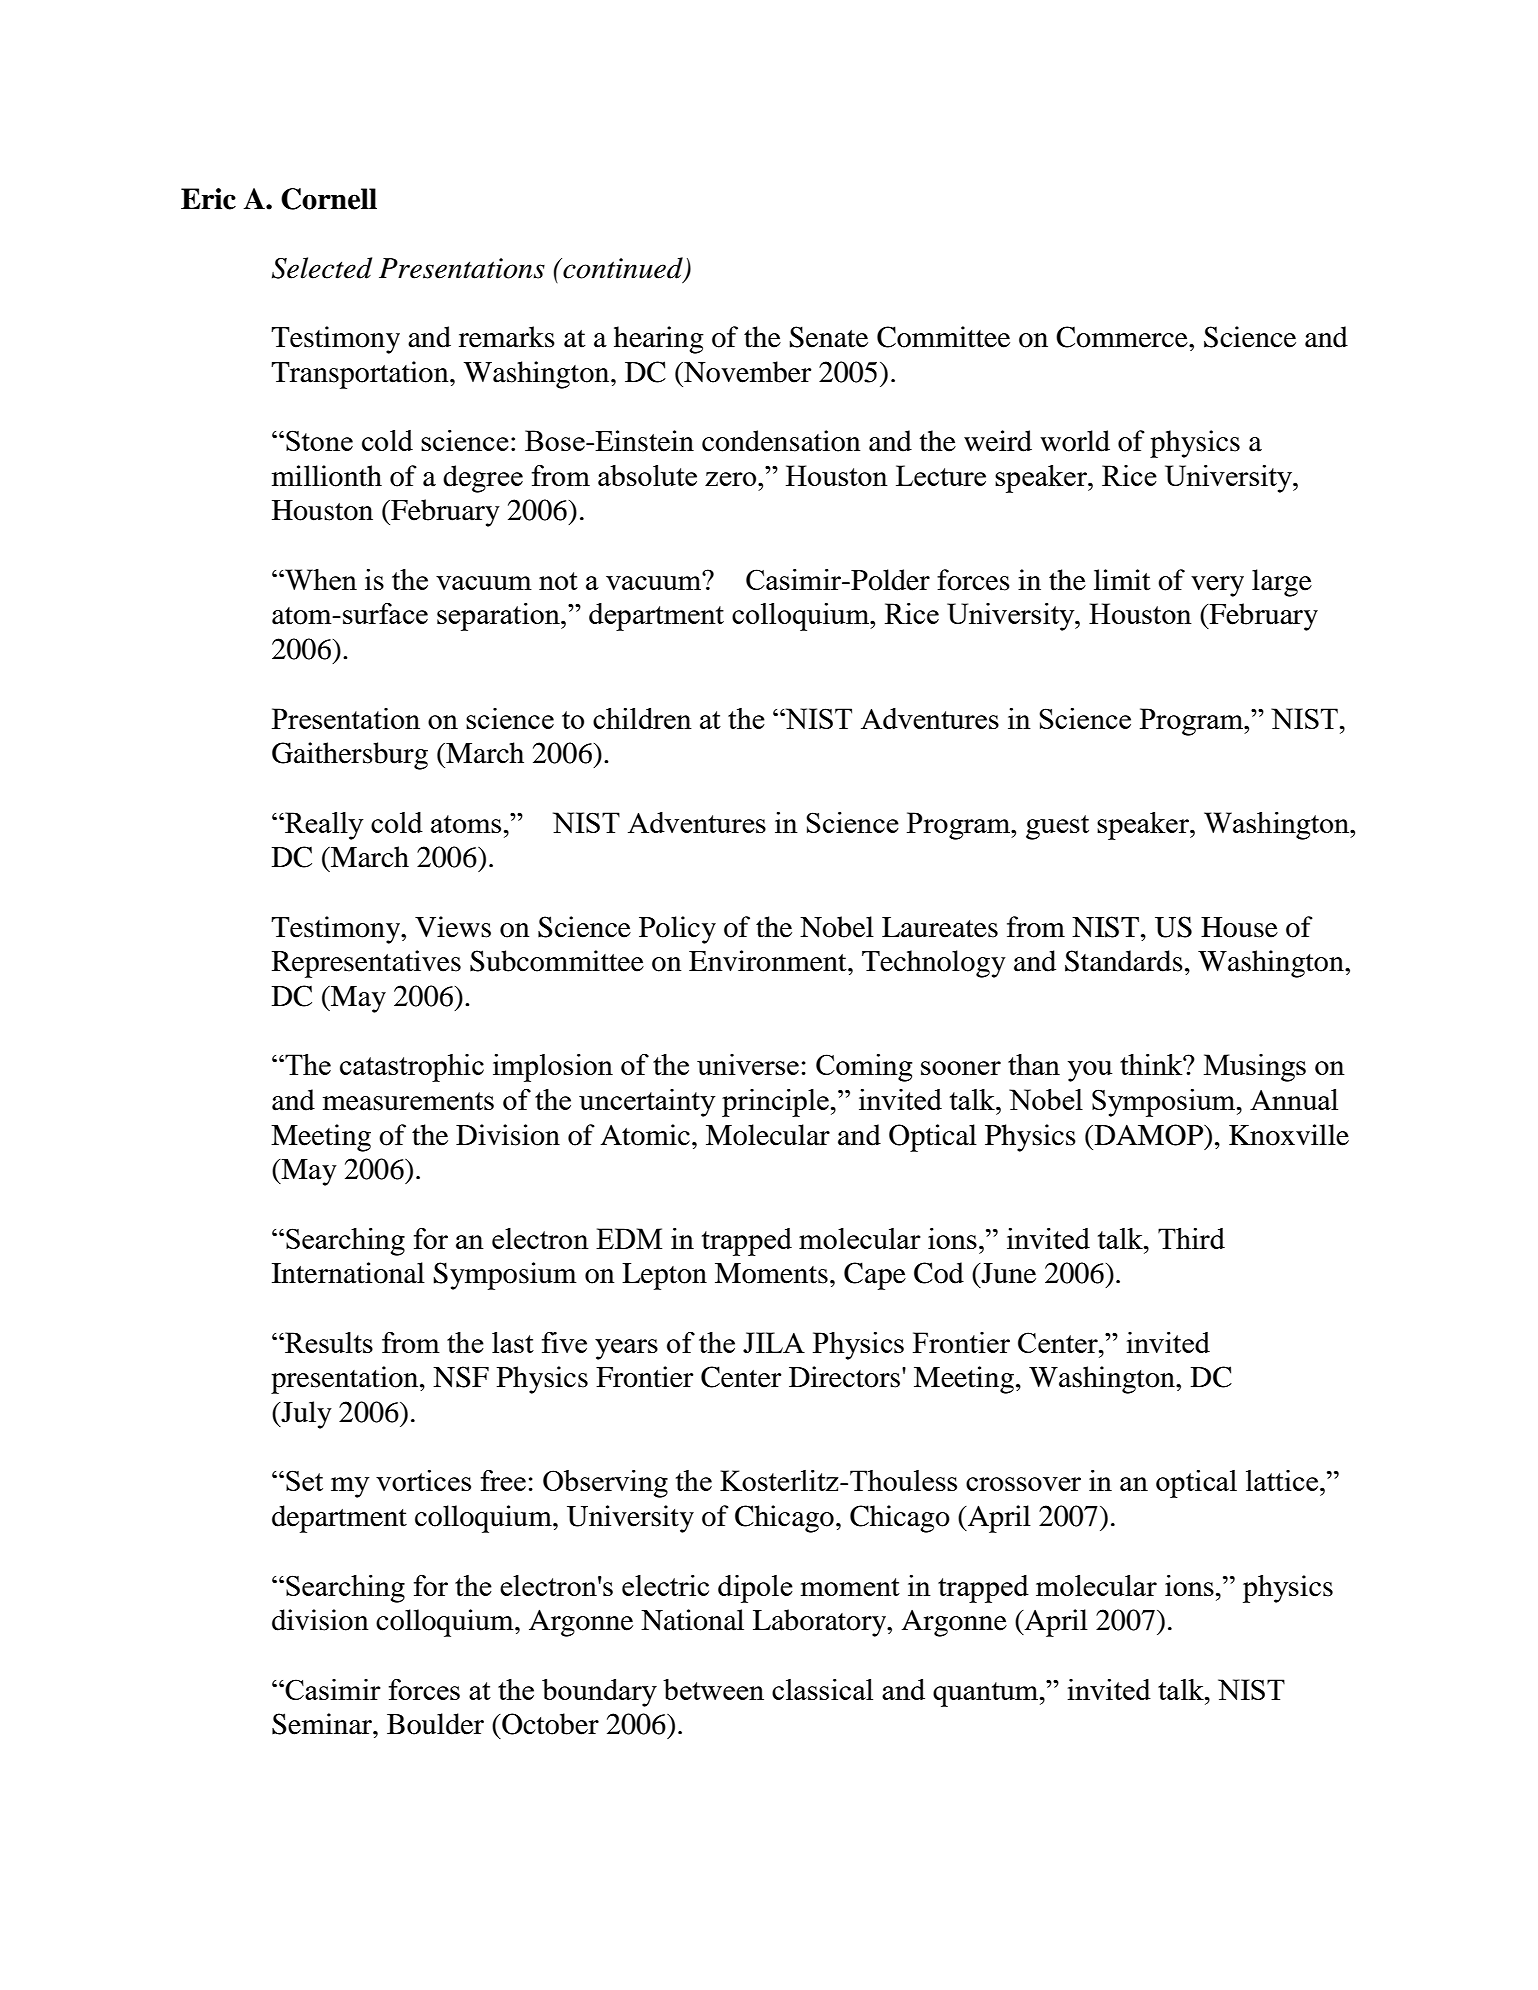 This screenshot has width=1538, height=1990. Describe the element at coordinates (732, 479) in the screenshot. I see `zero` at that location.
